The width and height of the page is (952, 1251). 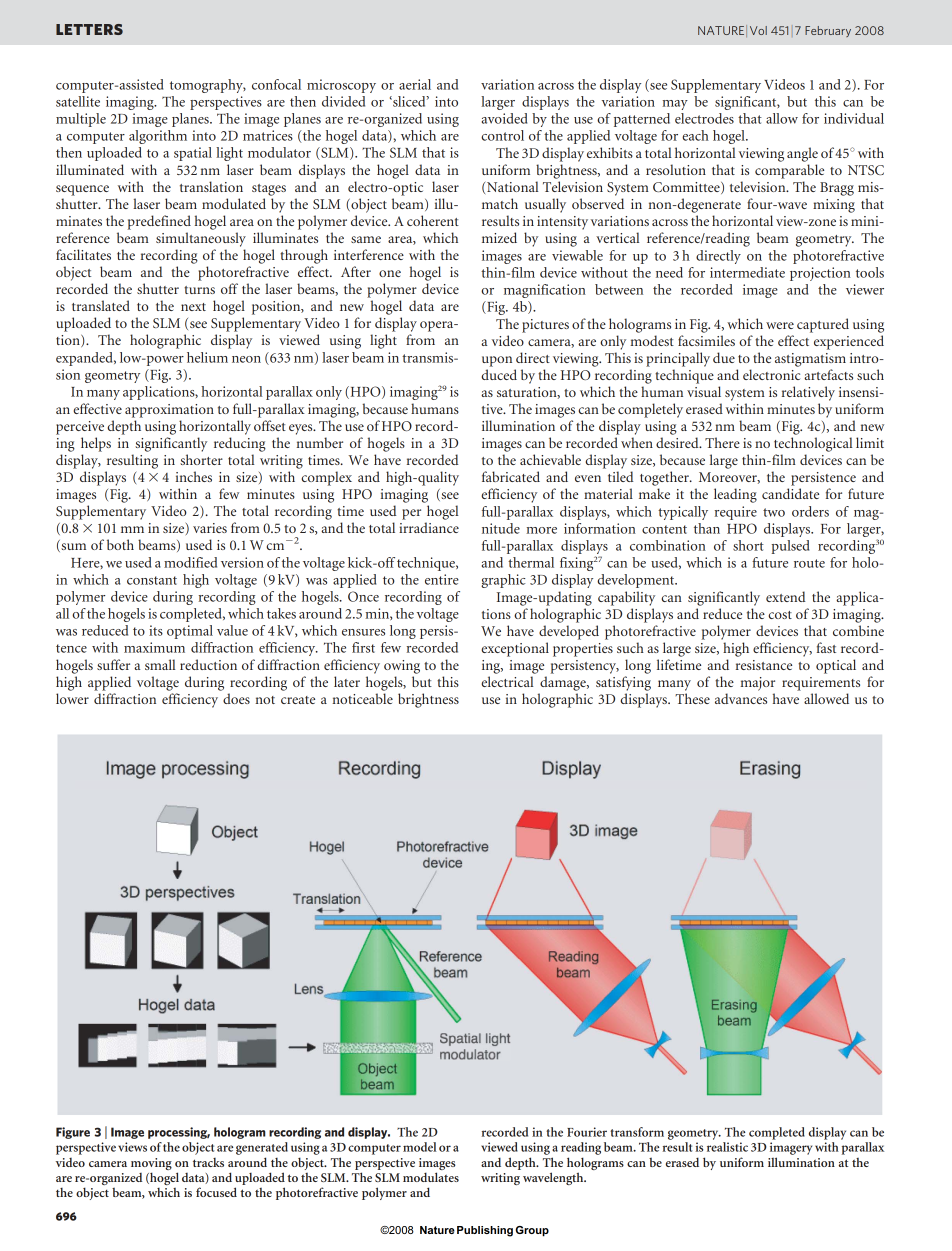 What do you see at coordinates (179, 1133) in the page?
I see `processing` at bounding box center [179, 1133].
